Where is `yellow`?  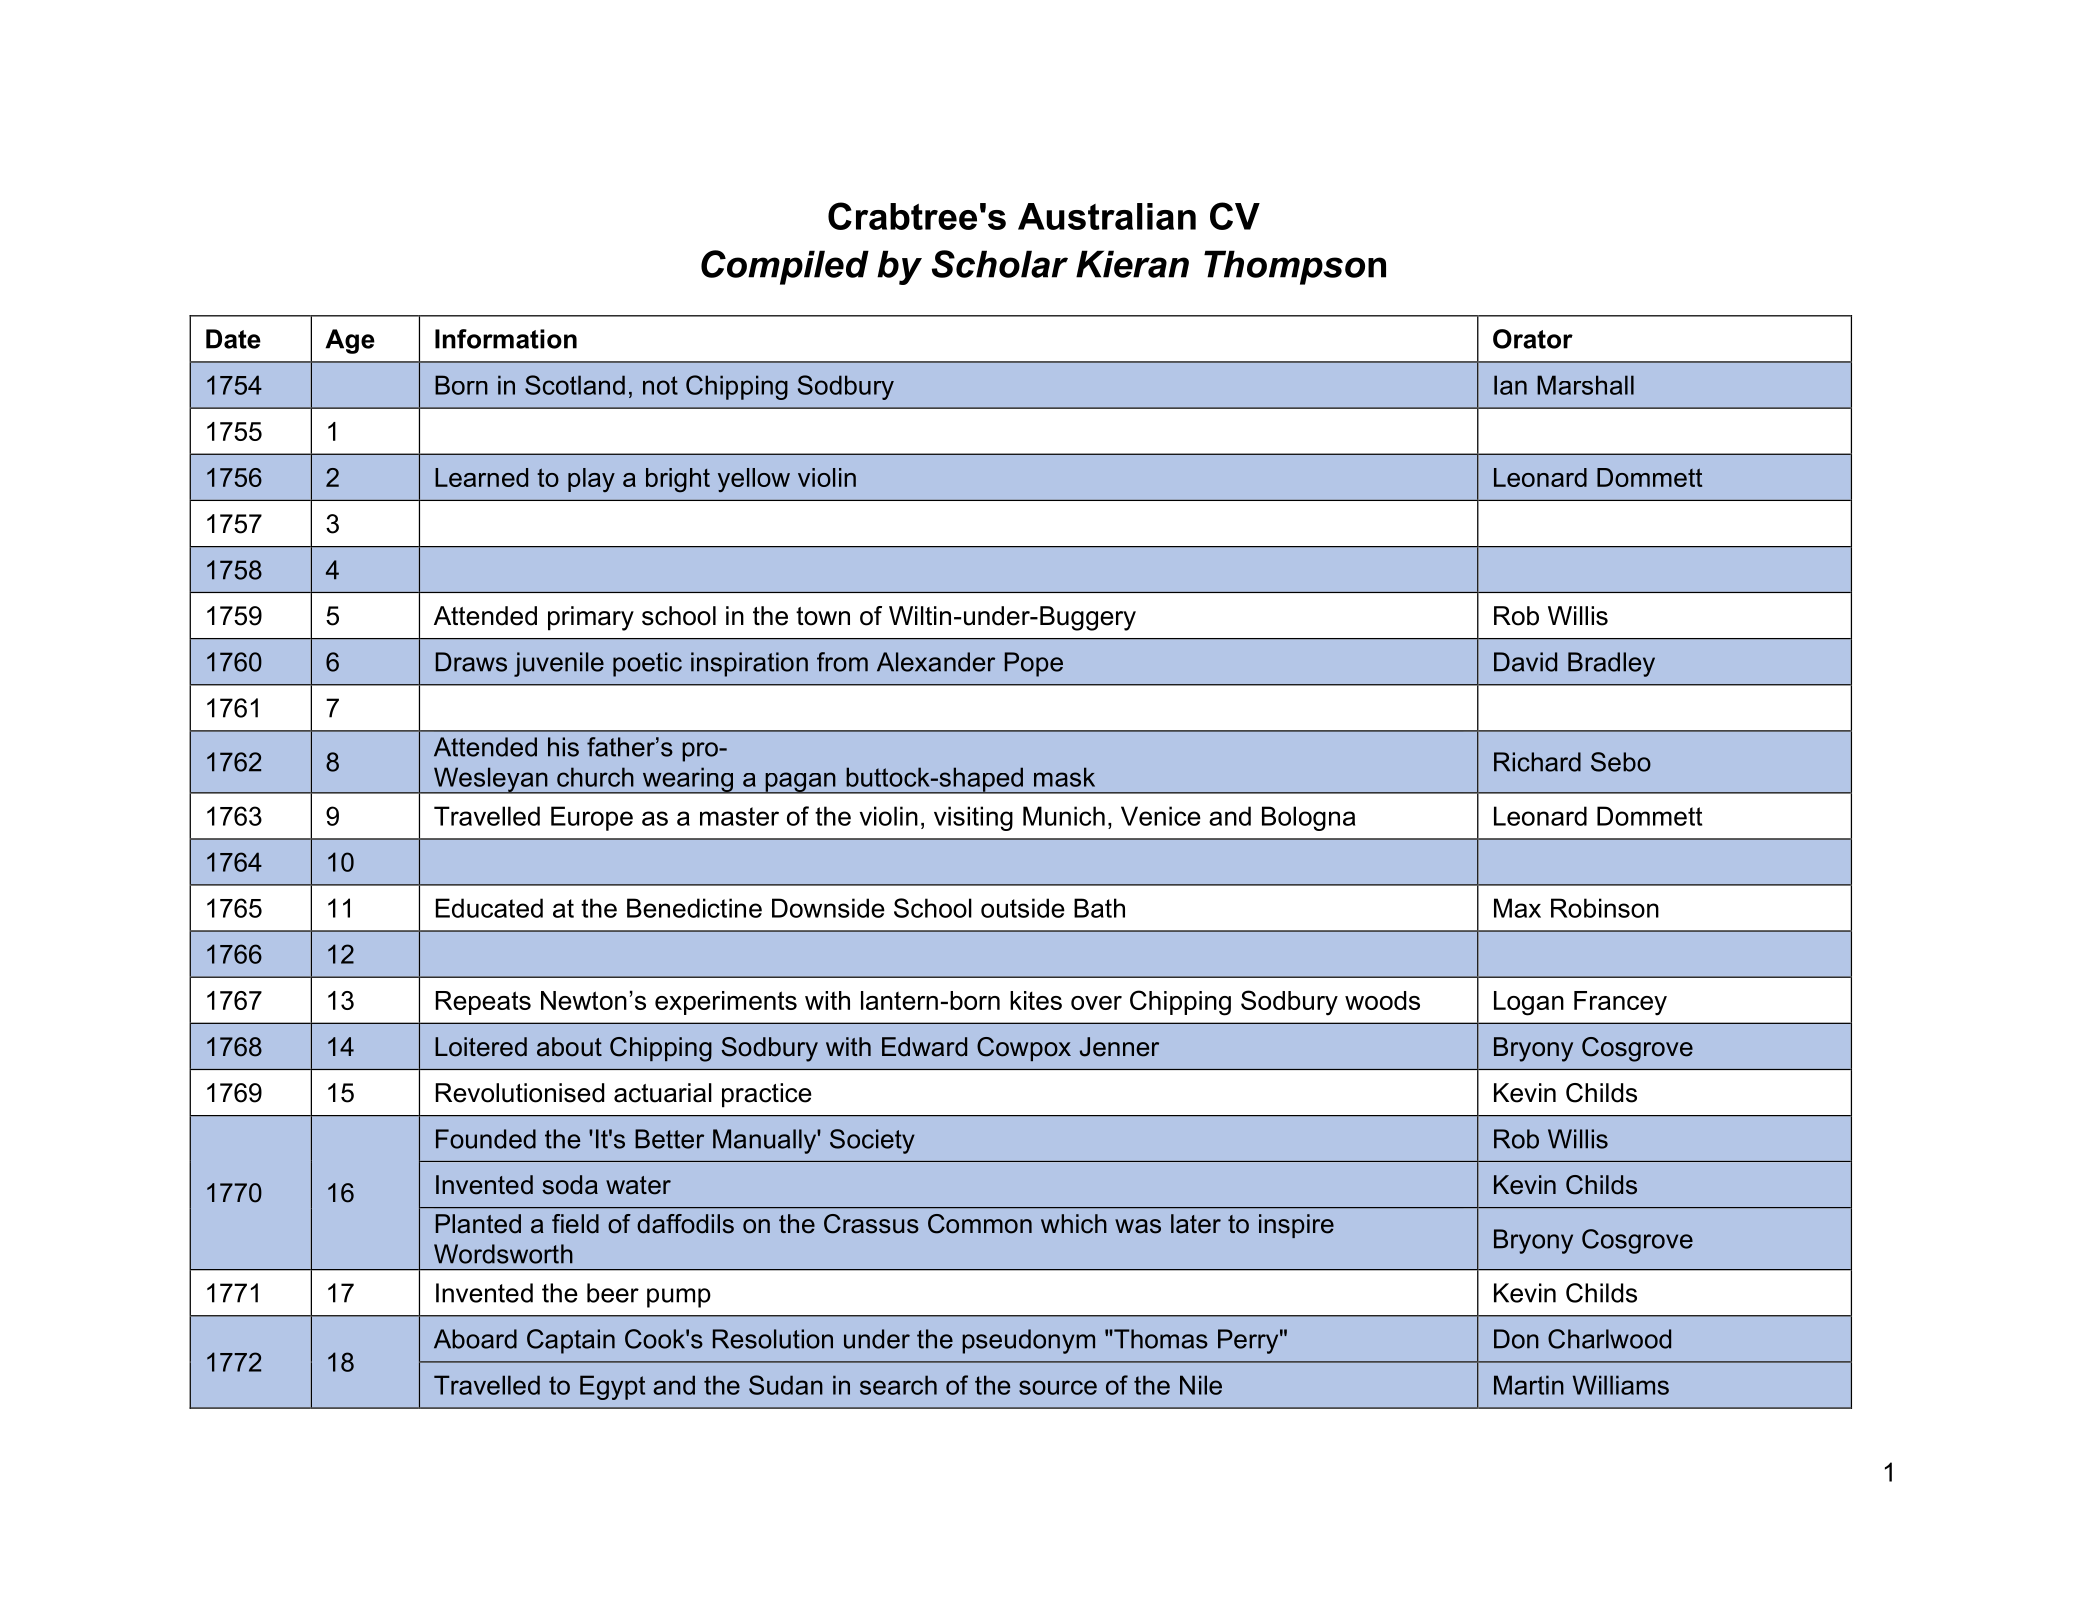
yellow is located at coordinates (754, 480).
